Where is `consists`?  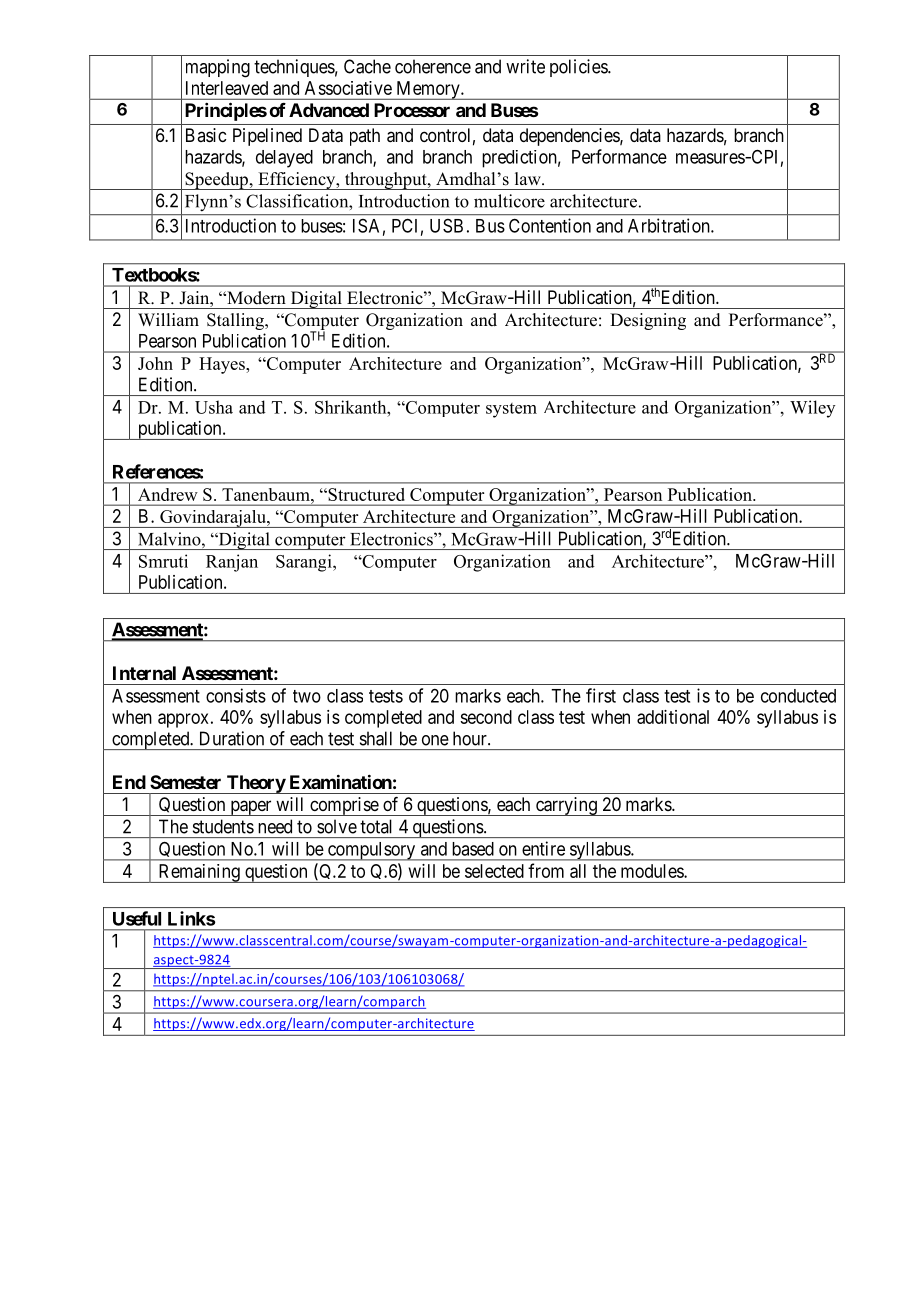 consists is located at coordinates (236, 695).
